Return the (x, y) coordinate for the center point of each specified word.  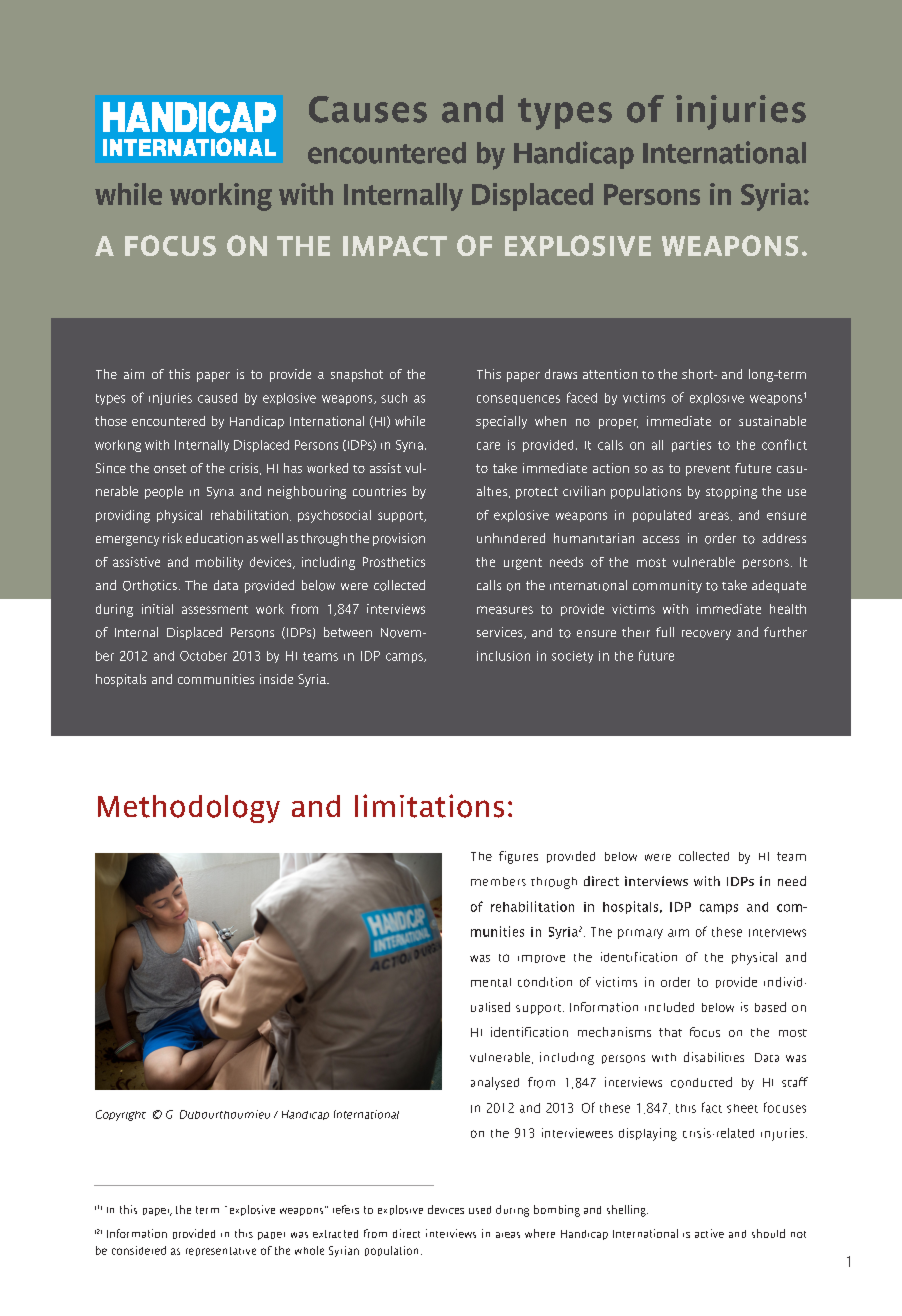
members (498, 881)
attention (610, 374)
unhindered (511, 538)
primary (640, 934)
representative (221, 1251)
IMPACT (395, 246)
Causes (368, 109)
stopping (731, 492)
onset (170, 468)
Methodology (189, 809)
